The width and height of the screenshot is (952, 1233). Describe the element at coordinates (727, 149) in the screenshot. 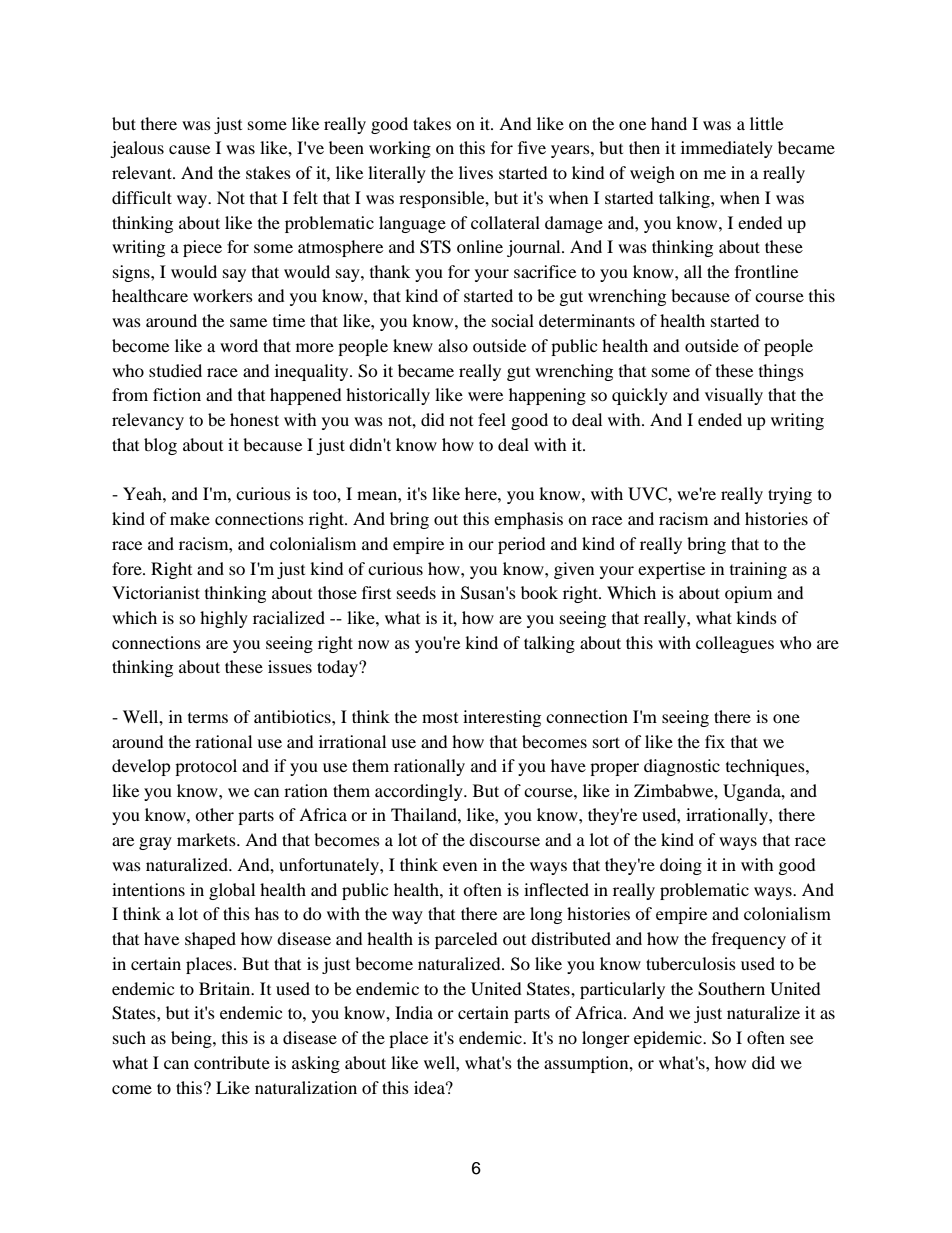

I see `immediately` at that location.
